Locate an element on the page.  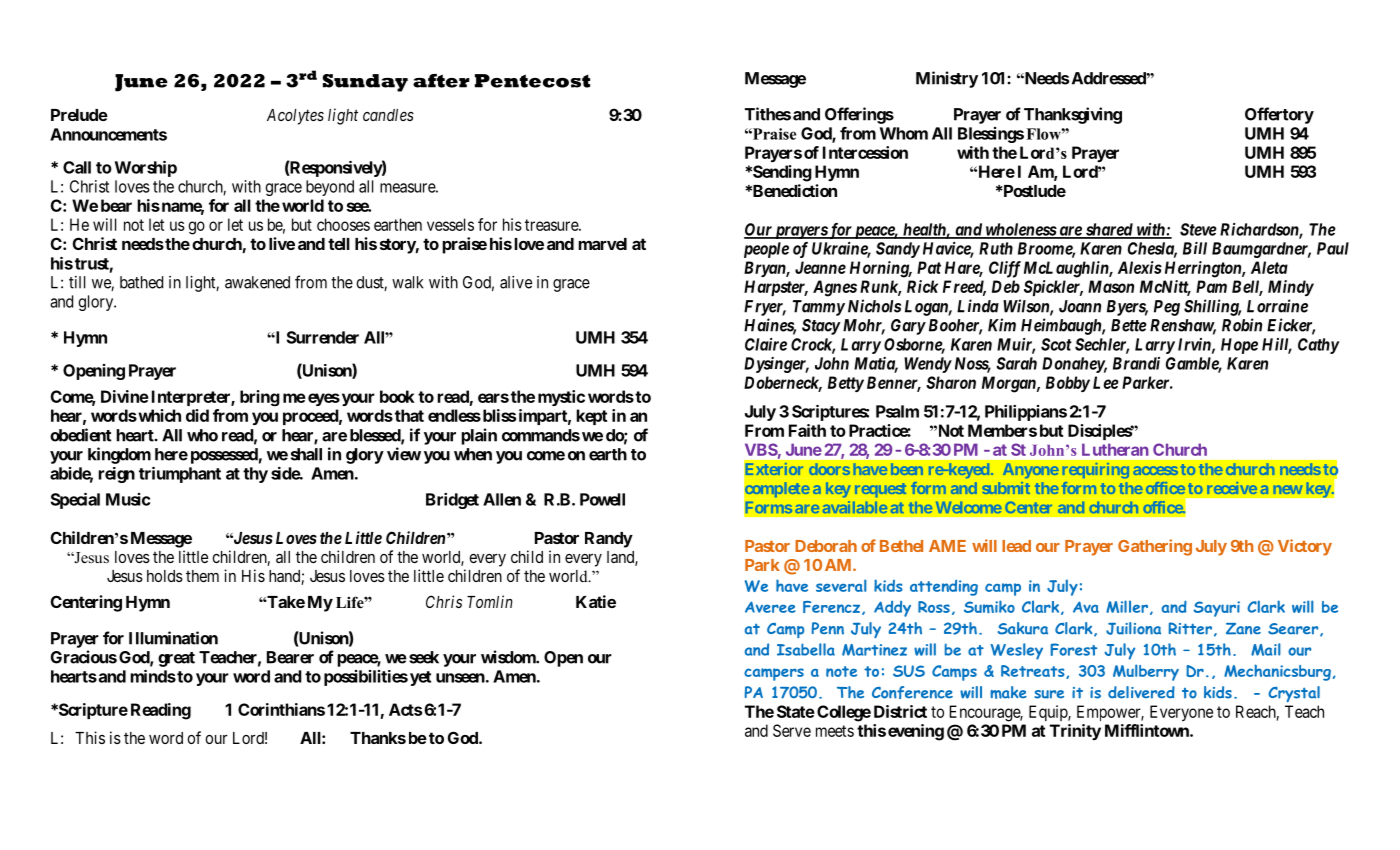
tell is located at coordinates (339, 244).
